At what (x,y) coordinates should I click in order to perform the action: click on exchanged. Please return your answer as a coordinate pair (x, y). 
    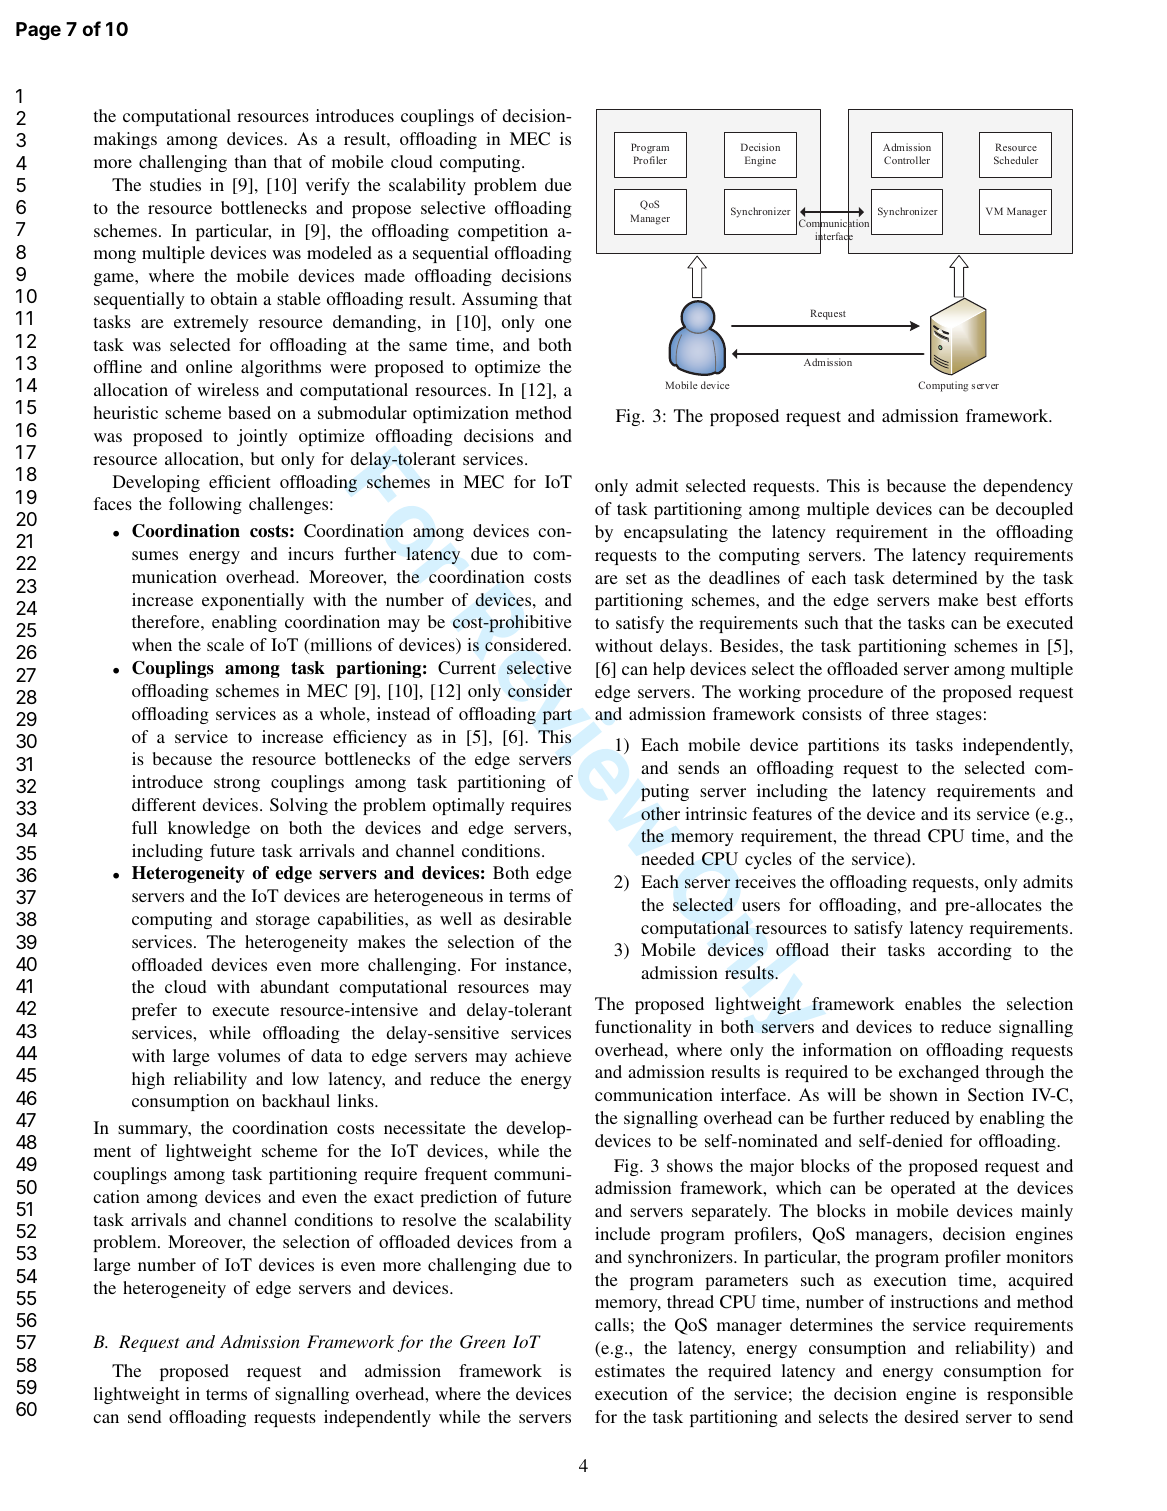
    Looking at the image, I should click on (939, 1073).
